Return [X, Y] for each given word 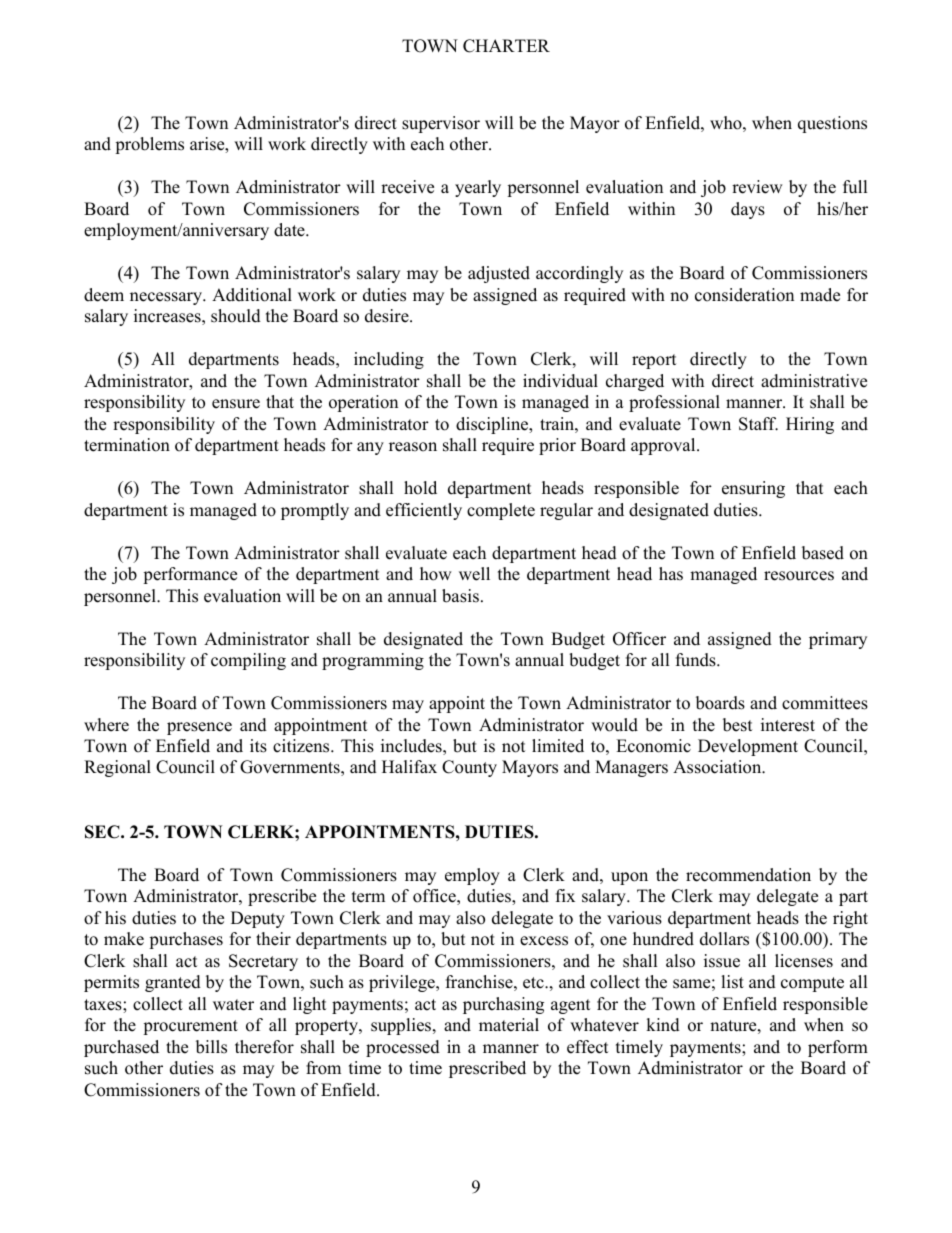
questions [832, 124]
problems [149, 145]
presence [199, 728]
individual [560, 381]
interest [788, 725]
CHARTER [506, 46]
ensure [236, 404]
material [509, 1025]
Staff [758, 424]
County [469, 768]
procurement [190, 1027]
